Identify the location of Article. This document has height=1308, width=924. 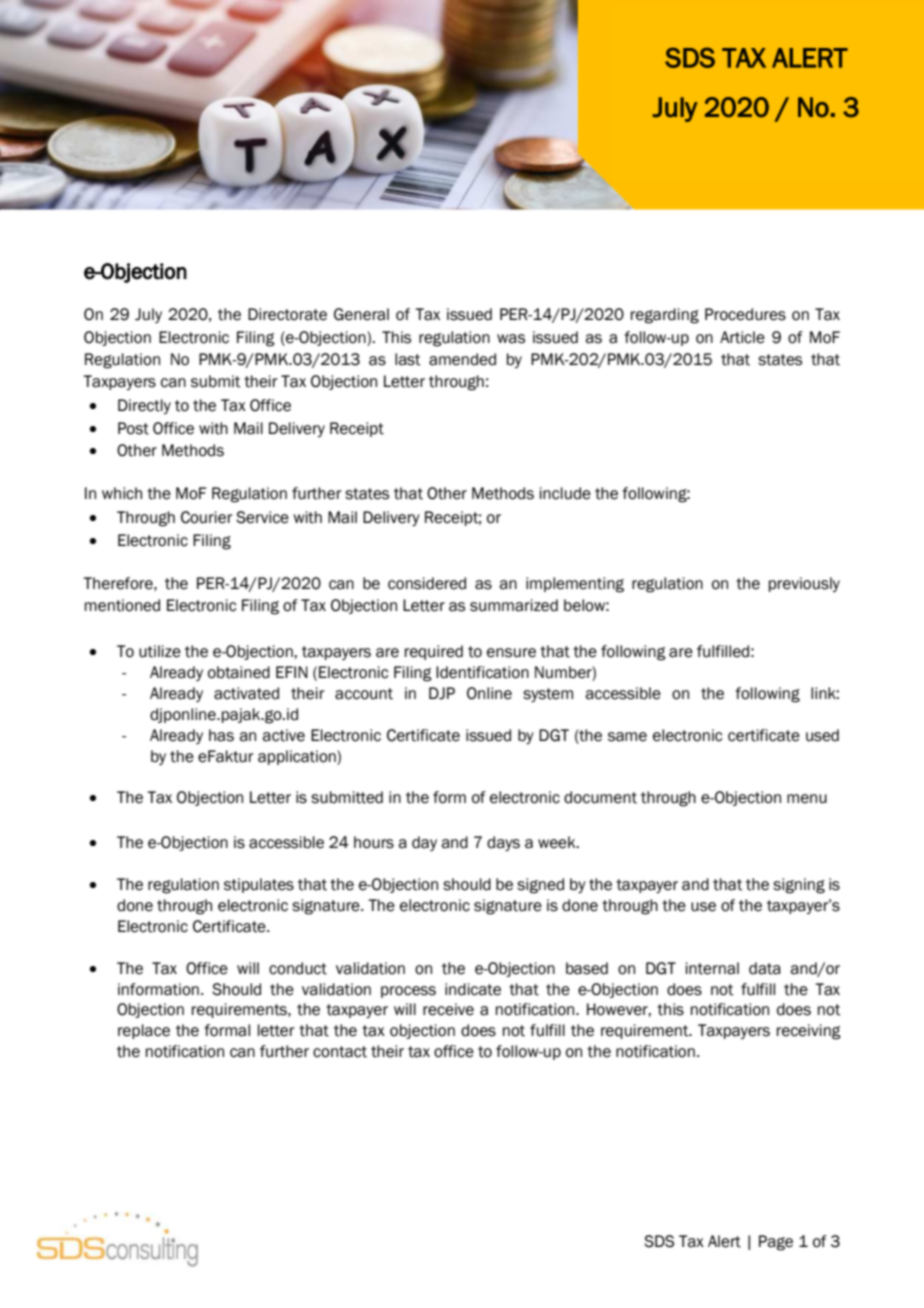
(742, 337).
